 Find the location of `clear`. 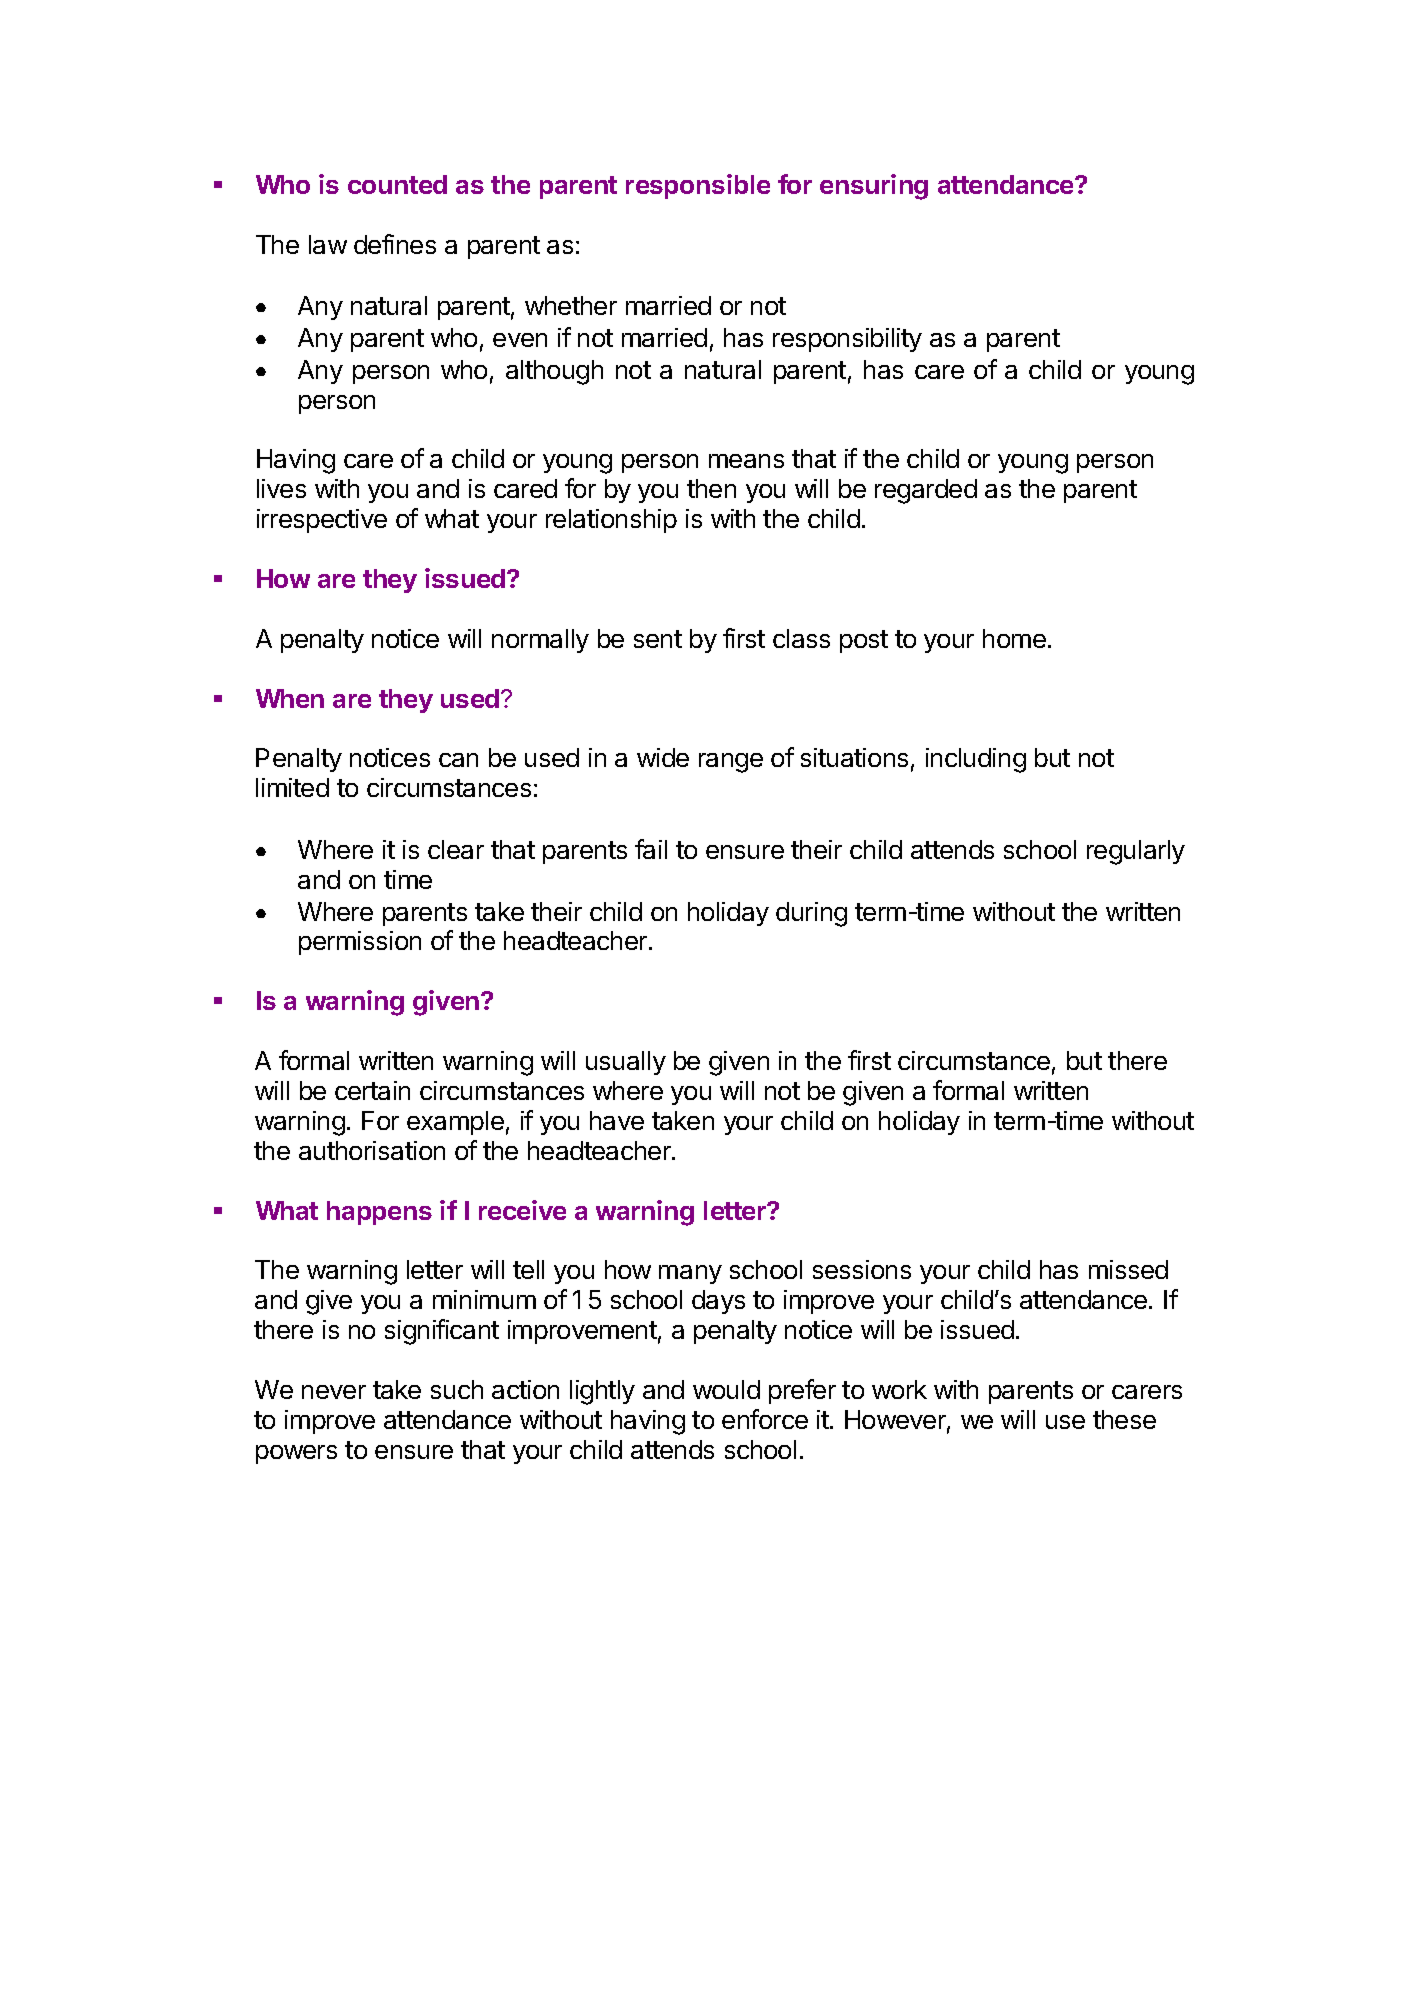

clear is located at coordinates (456, 849).
